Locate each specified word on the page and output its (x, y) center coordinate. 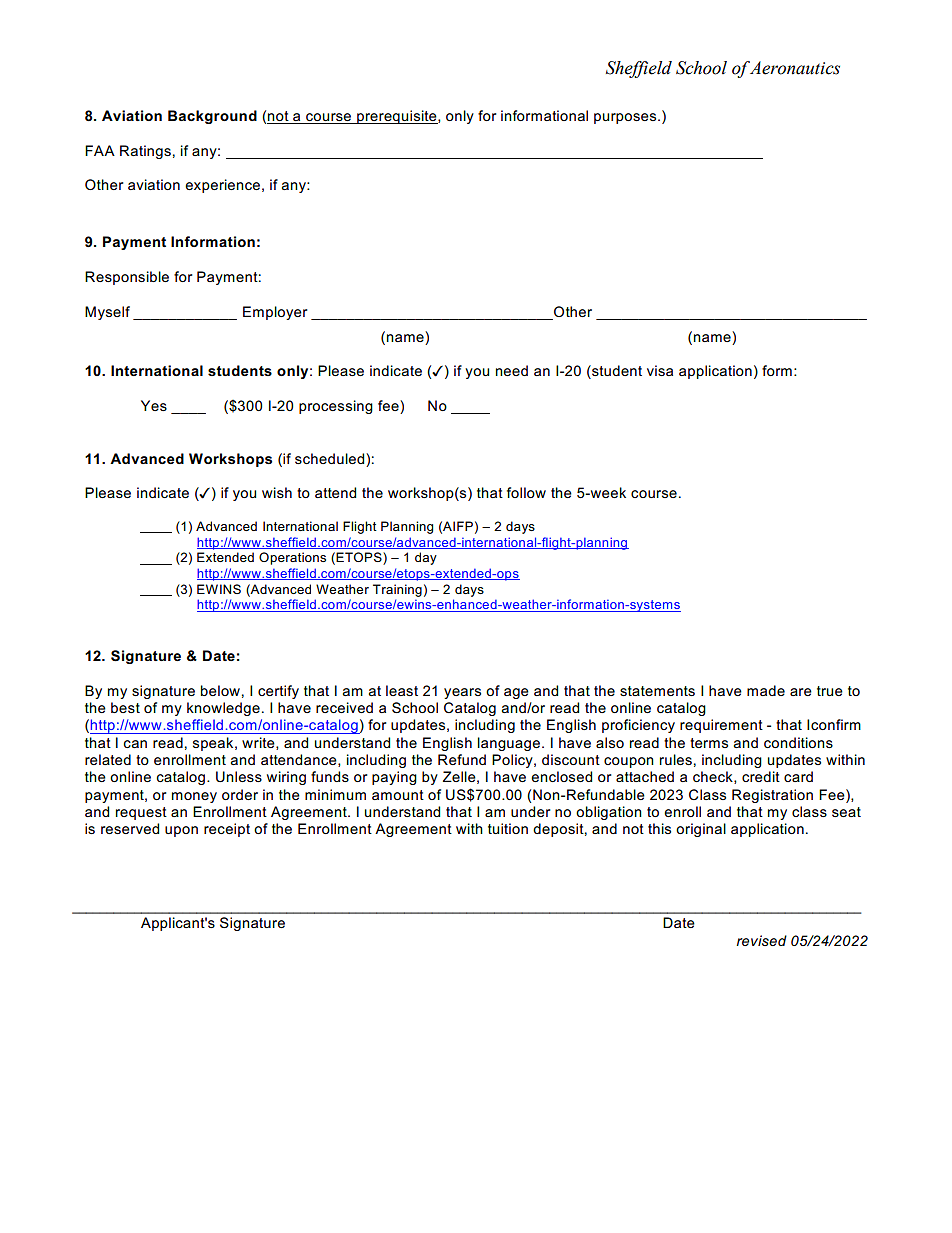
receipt (227, 830)
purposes (626, 118)
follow (526, 492)
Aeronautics (794, 68)
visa (660, 370)
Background (212, 117)
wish (277, 492)
